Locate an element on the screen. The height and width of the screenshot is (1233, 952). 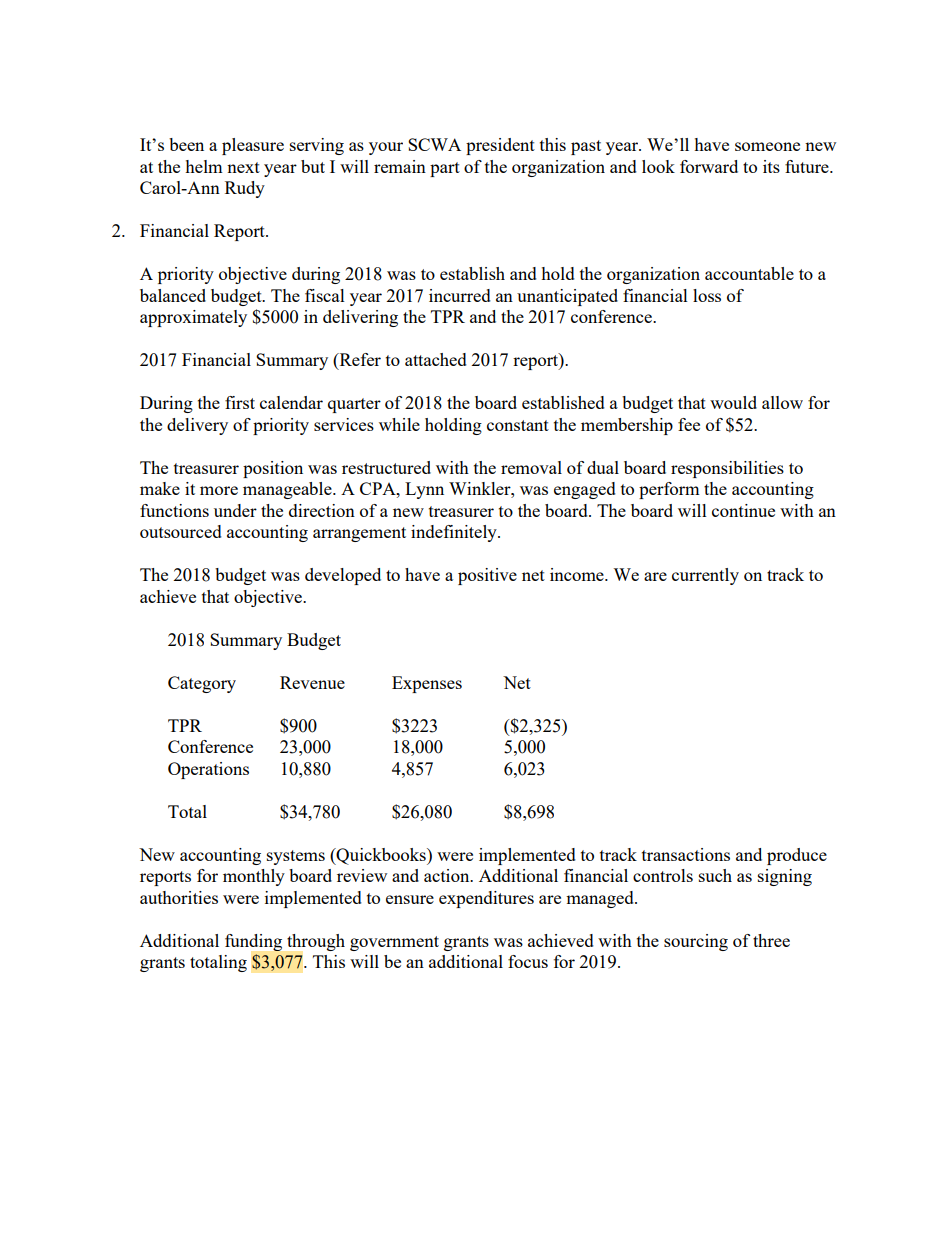
part is located at coordinates (445, 169).
